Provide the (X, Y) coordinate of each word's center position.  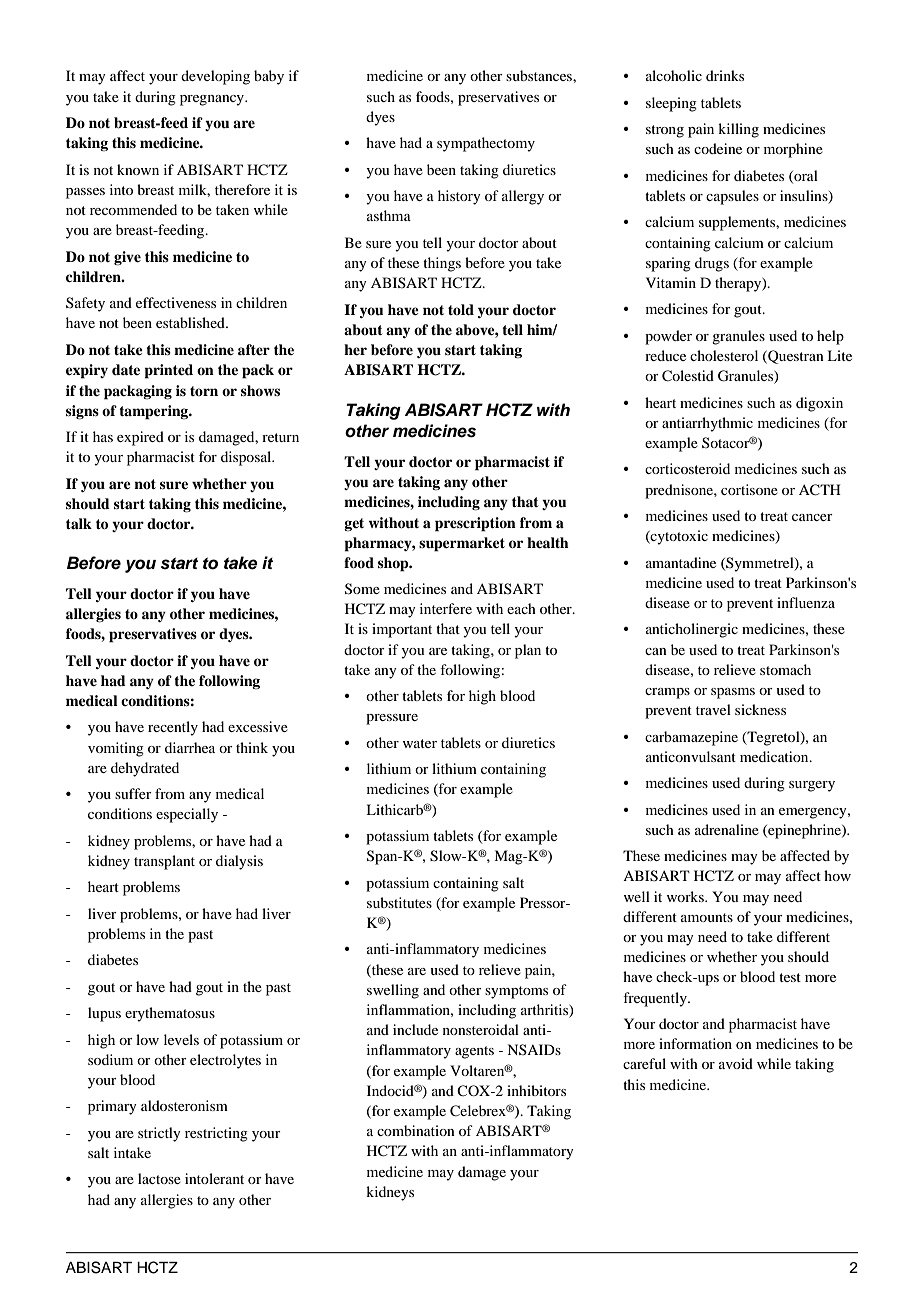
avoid (736, 1063)
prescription (475, 524)
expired (140, 438)
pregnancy (213, 100)
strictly (159, 1134)
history (459, 197)
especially (187, 815)
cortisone (749, 489)
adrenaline (727, 829)
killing (738, 130)
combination (416, 1130)
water (420, 743)
